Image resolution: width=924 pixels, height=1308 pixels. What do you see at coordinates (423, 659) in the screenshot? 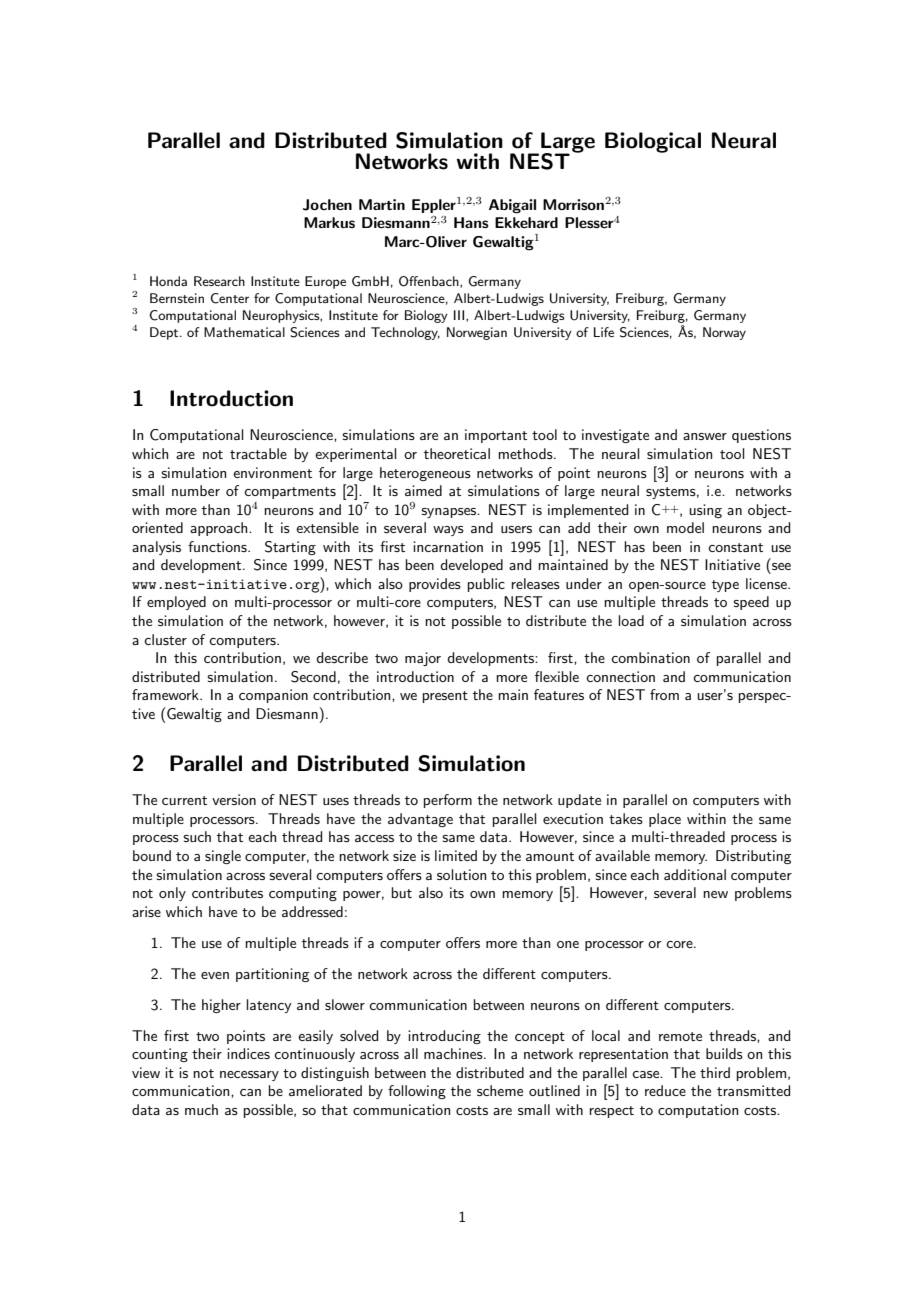
I see `major` at bounding box center [423, 659].
